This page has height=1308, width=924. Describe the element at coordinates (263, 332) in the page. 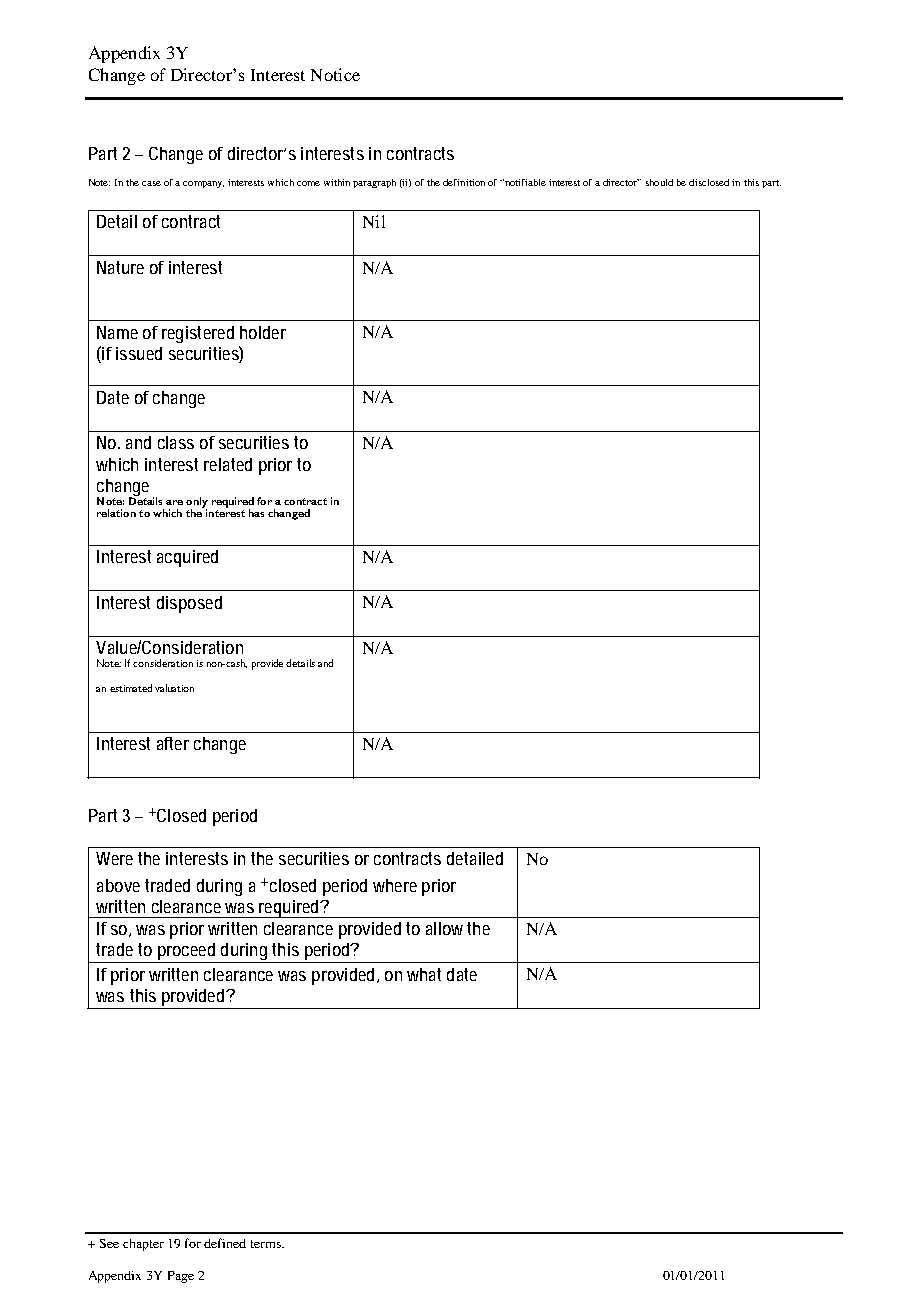

I see `holder` at that location.
